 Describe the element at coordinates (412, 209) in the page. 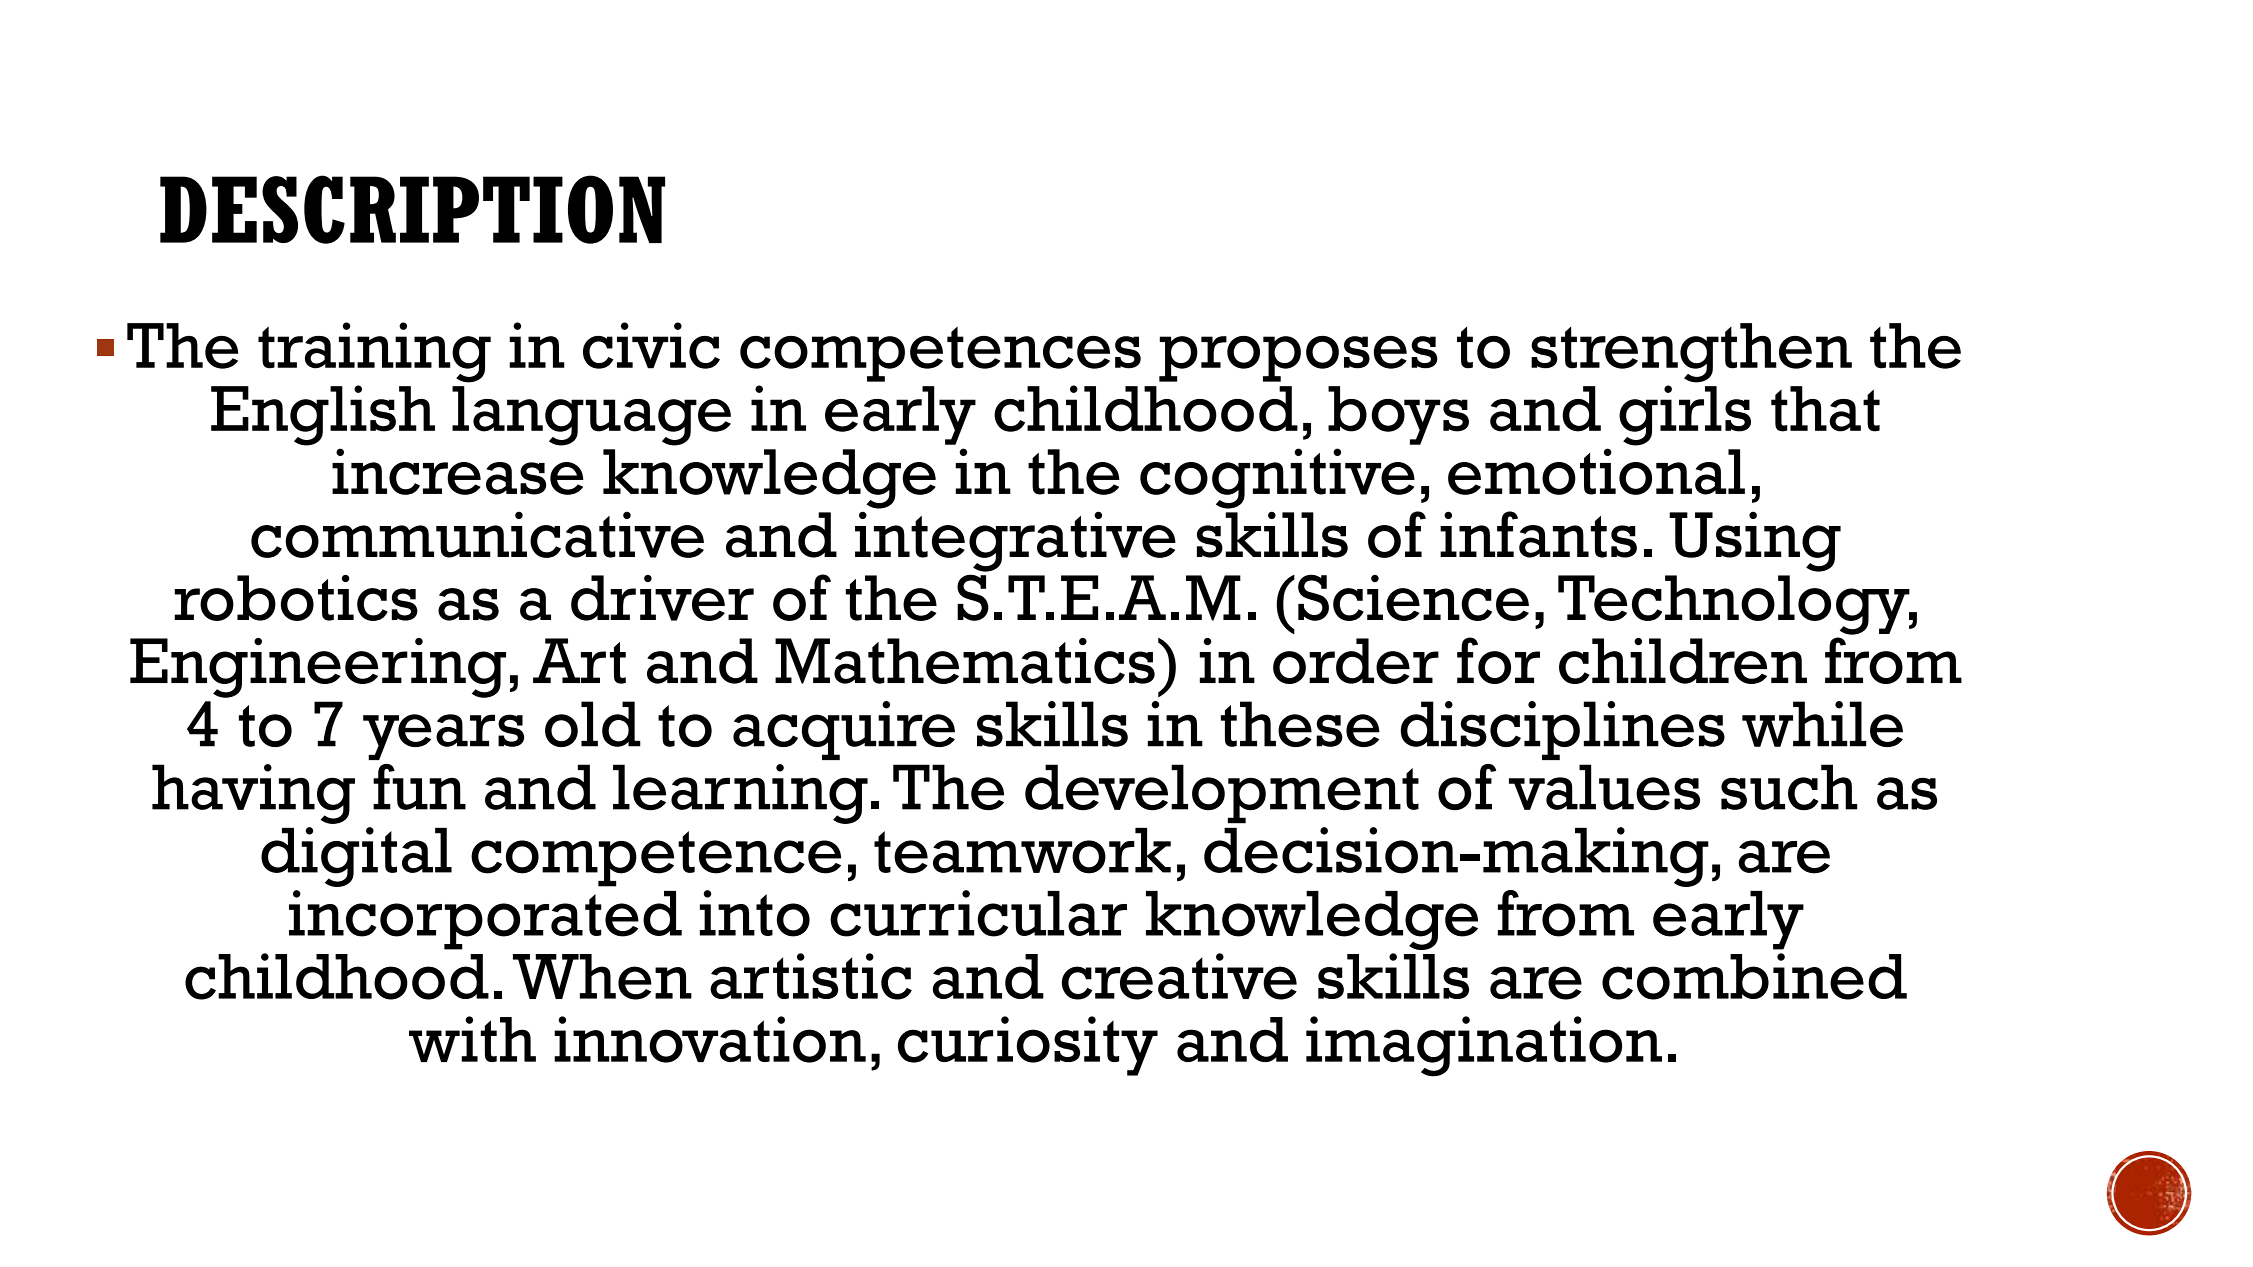

I see `DESCRIPTION` at that location.
